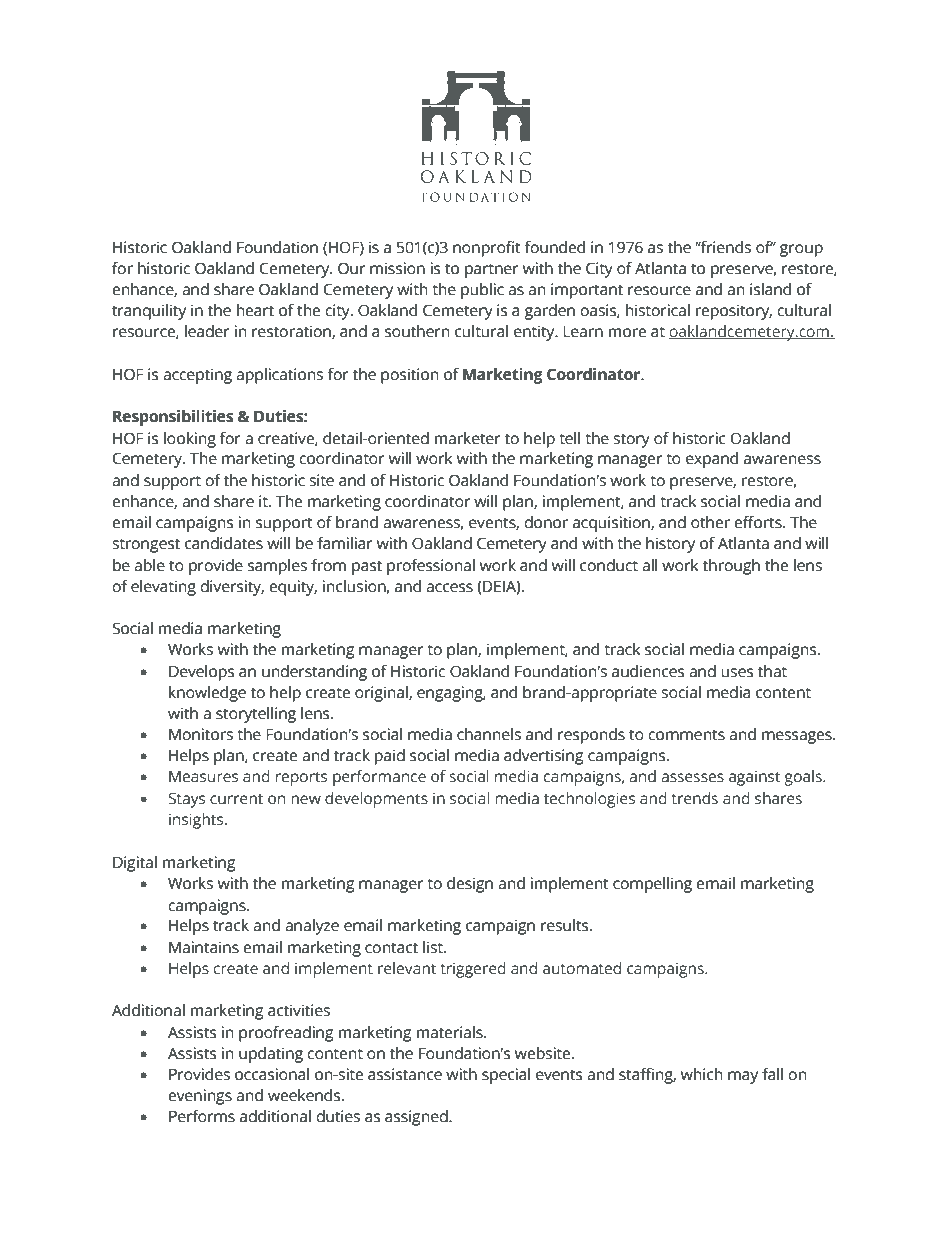 The image size is (952, 1233). Describe the element at coordinates (652, 885) in the screenshot. I see `compelling` at that location.
